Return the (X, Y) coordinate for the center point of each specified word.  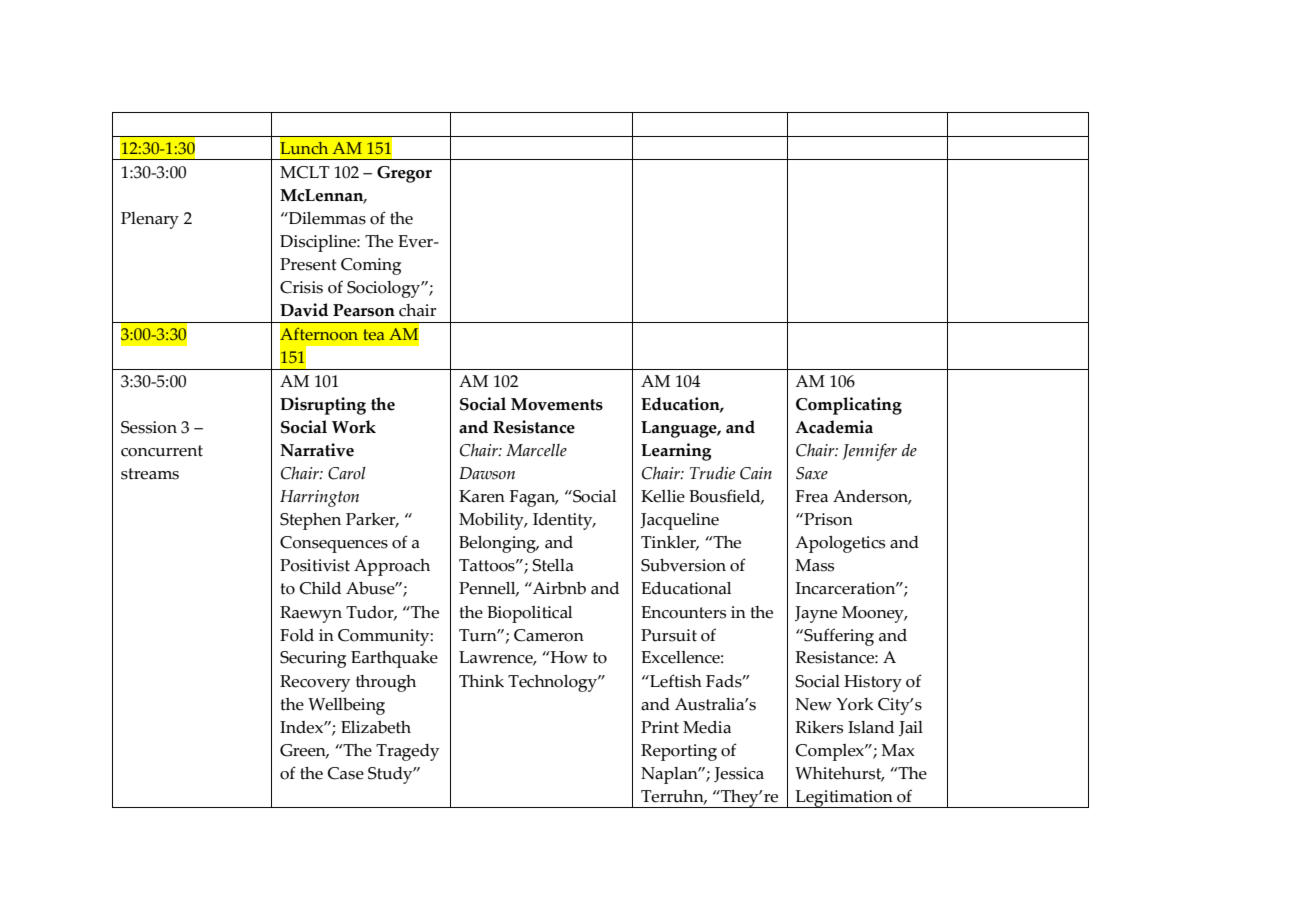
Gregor (404, 174)
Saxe (812, 473)
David (304, 310)
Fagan (534, 498)
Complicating (849, 406)
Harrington (319, 498)
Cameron (549, 635)
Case (346, 773)
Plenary (150, 220)
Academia (834, 427)
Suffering (838, 637)
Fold (297, 635)
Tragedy (407, 752)
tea (374, 334)
